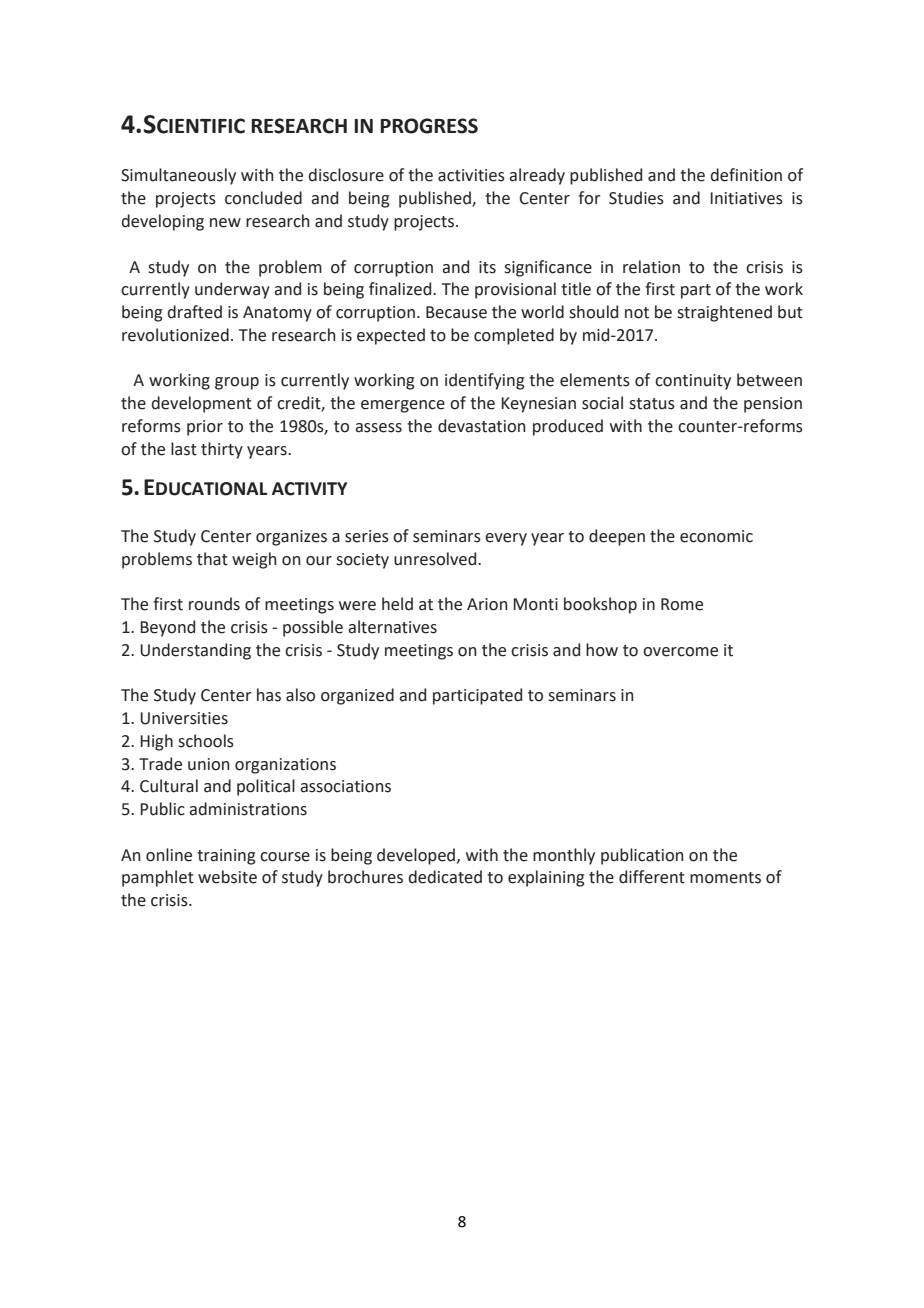 This page has height=1308, width=924. What do you see at coordinates (269, 695) in the page?
I see `has` at bounding box center [269, 695].
